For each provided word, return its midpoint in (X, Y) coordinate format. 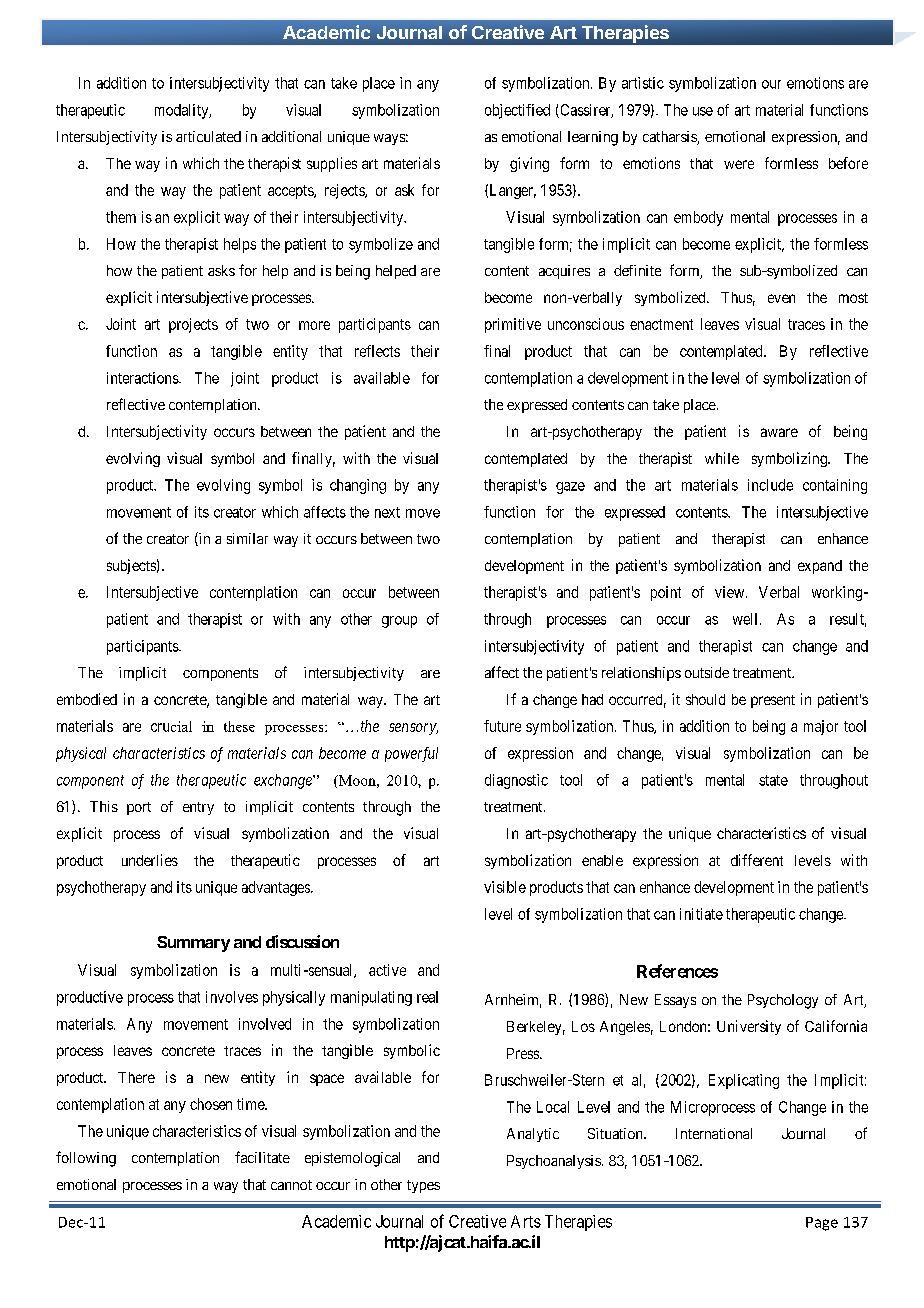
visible (505, 887)
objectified (517, 111)
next (387, 512)
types (423, 1186)
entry (198, 808)
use (703, 111)
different (757, 860)
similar (247, 538)
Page (822, 1224)
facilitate (262, 1157)
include (770, 485)
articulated (208, 136)
